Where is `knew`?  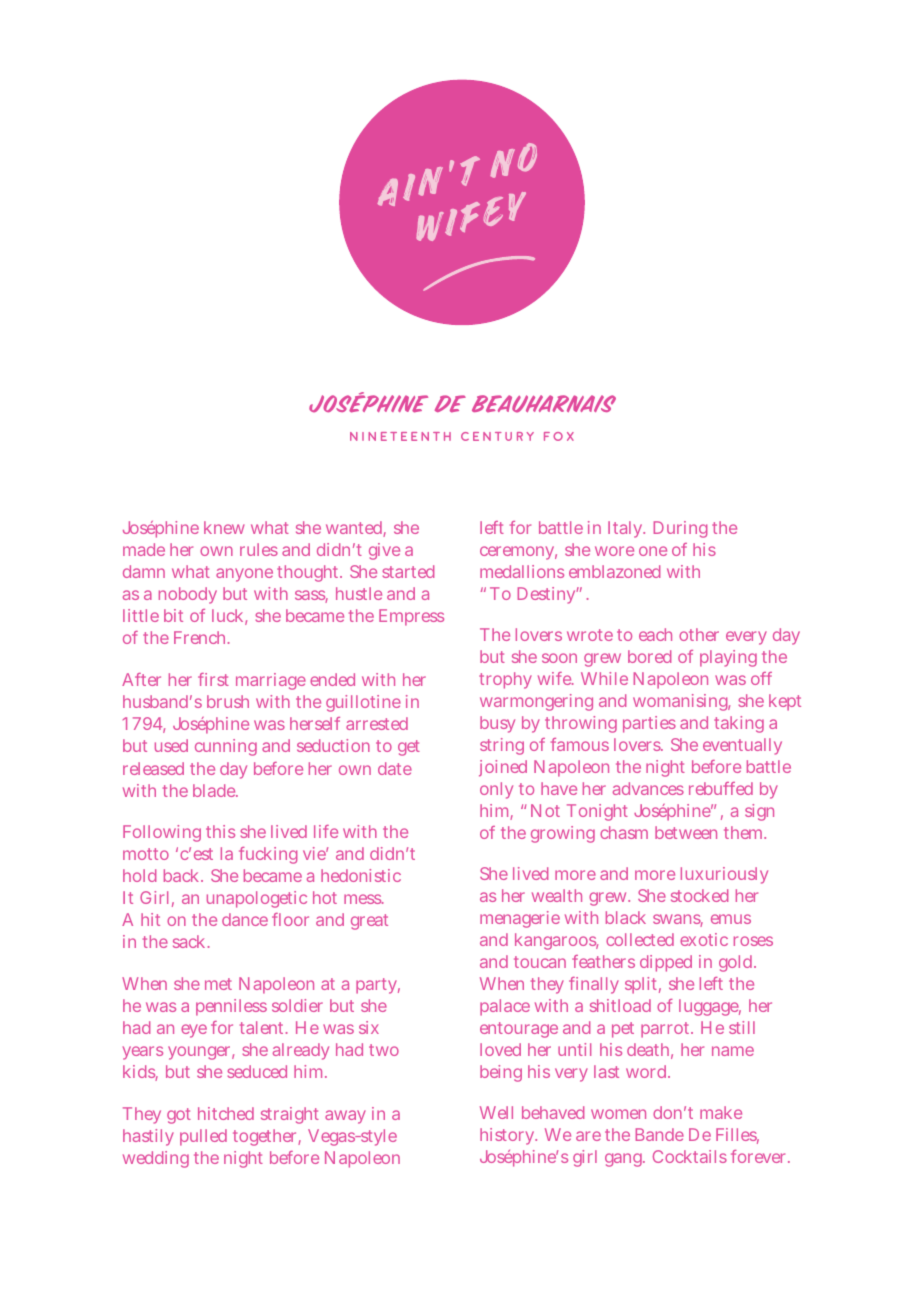
knew is located at coordinates (224, 527).
